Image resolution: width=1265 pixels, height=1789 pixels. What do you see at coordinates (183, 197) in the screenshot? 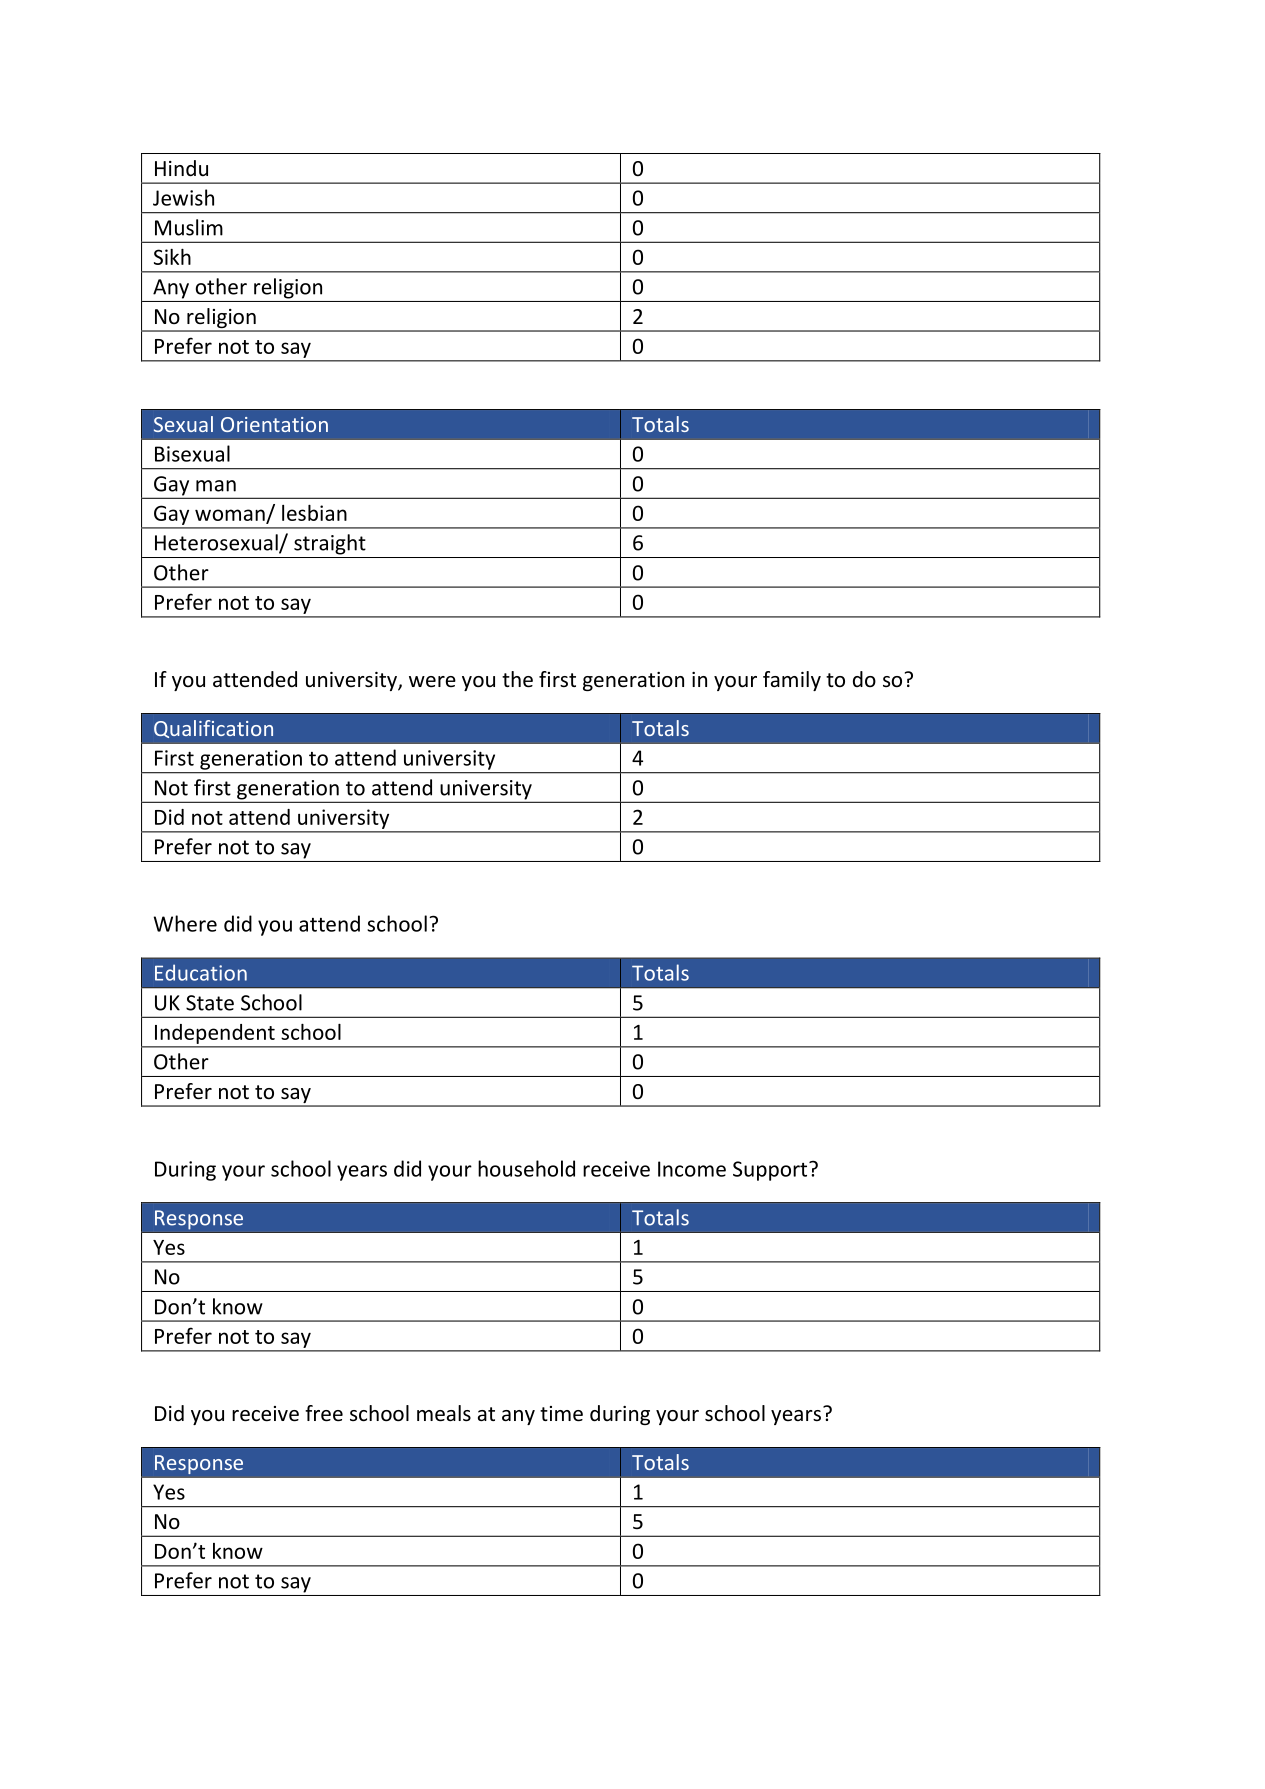
I see `Jewish` at bounding box center [183, 197].
